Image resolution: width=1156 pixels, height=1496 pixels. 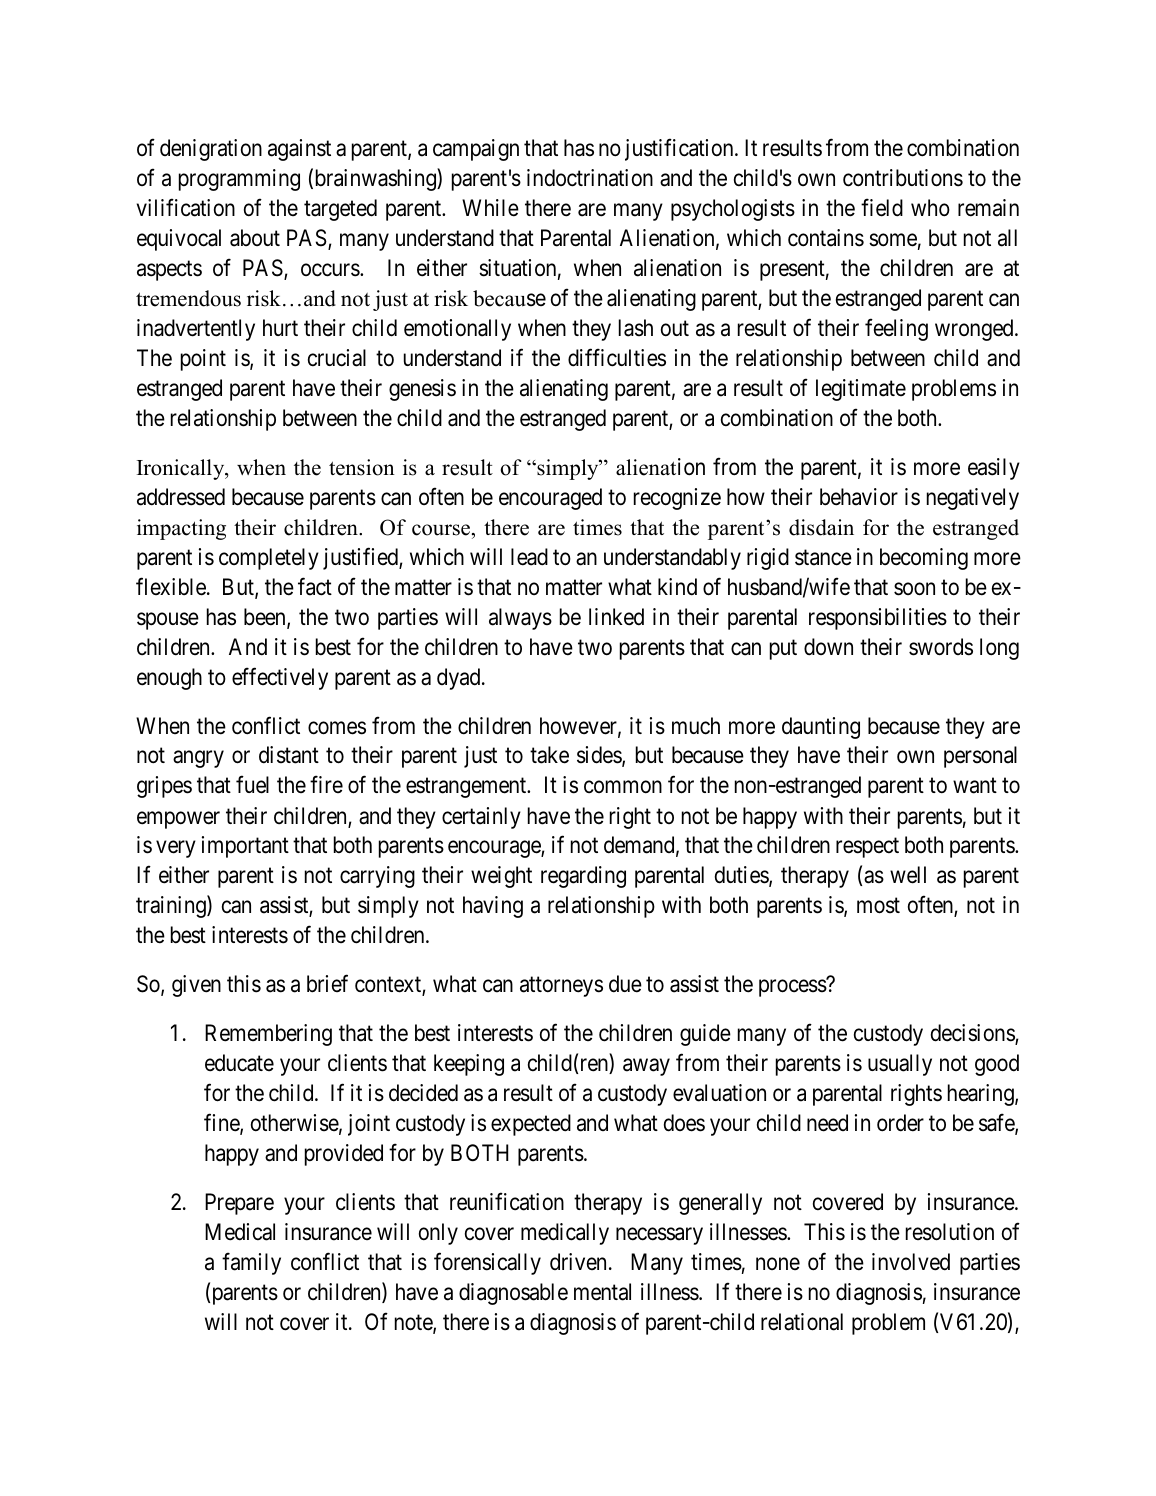 What do you see at coordinates (239, 180) in the image?
I see `programming` at bounding box center [239, 180].
